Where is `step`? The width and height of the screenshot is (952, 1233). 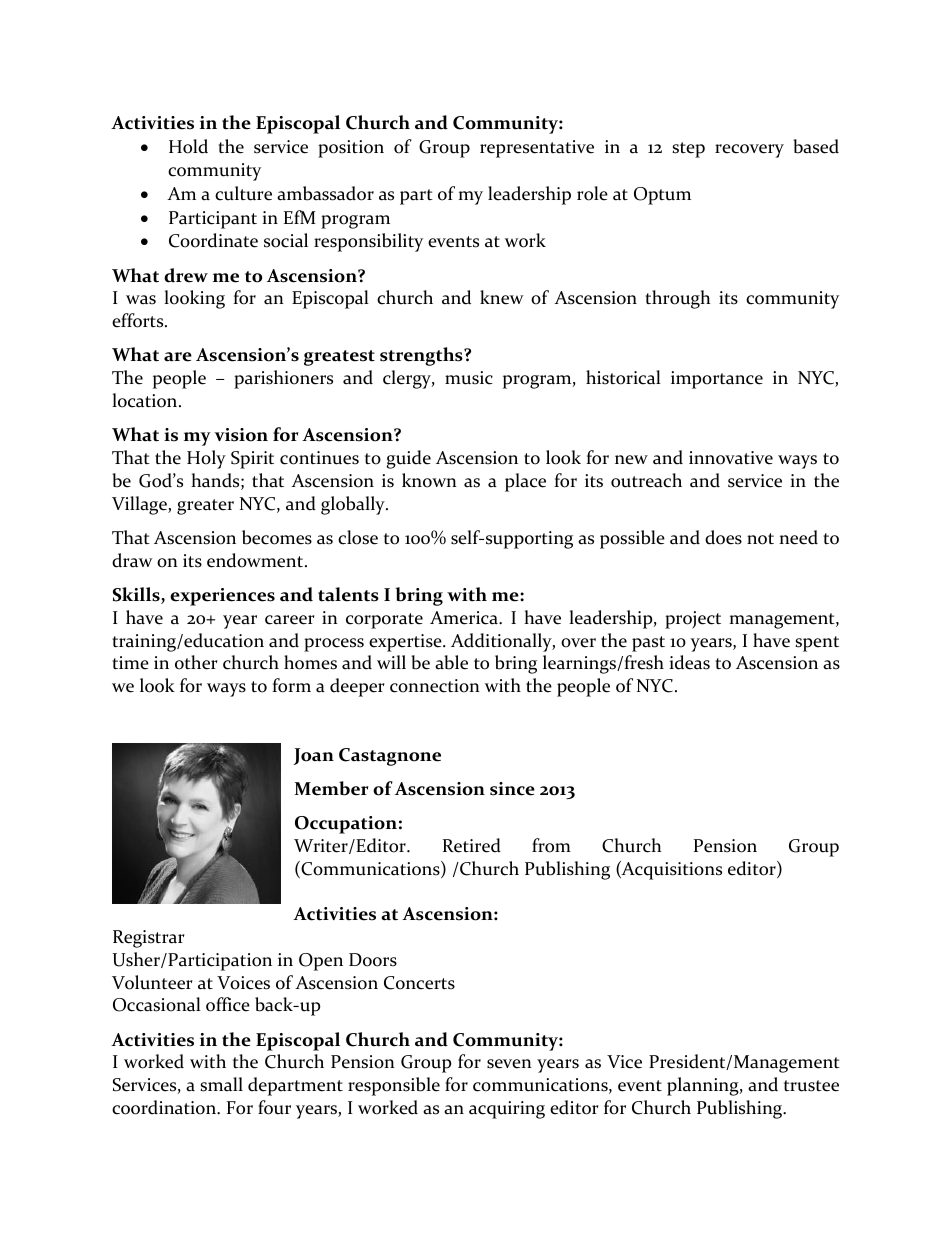 step is located at coordinates (688, 150).
